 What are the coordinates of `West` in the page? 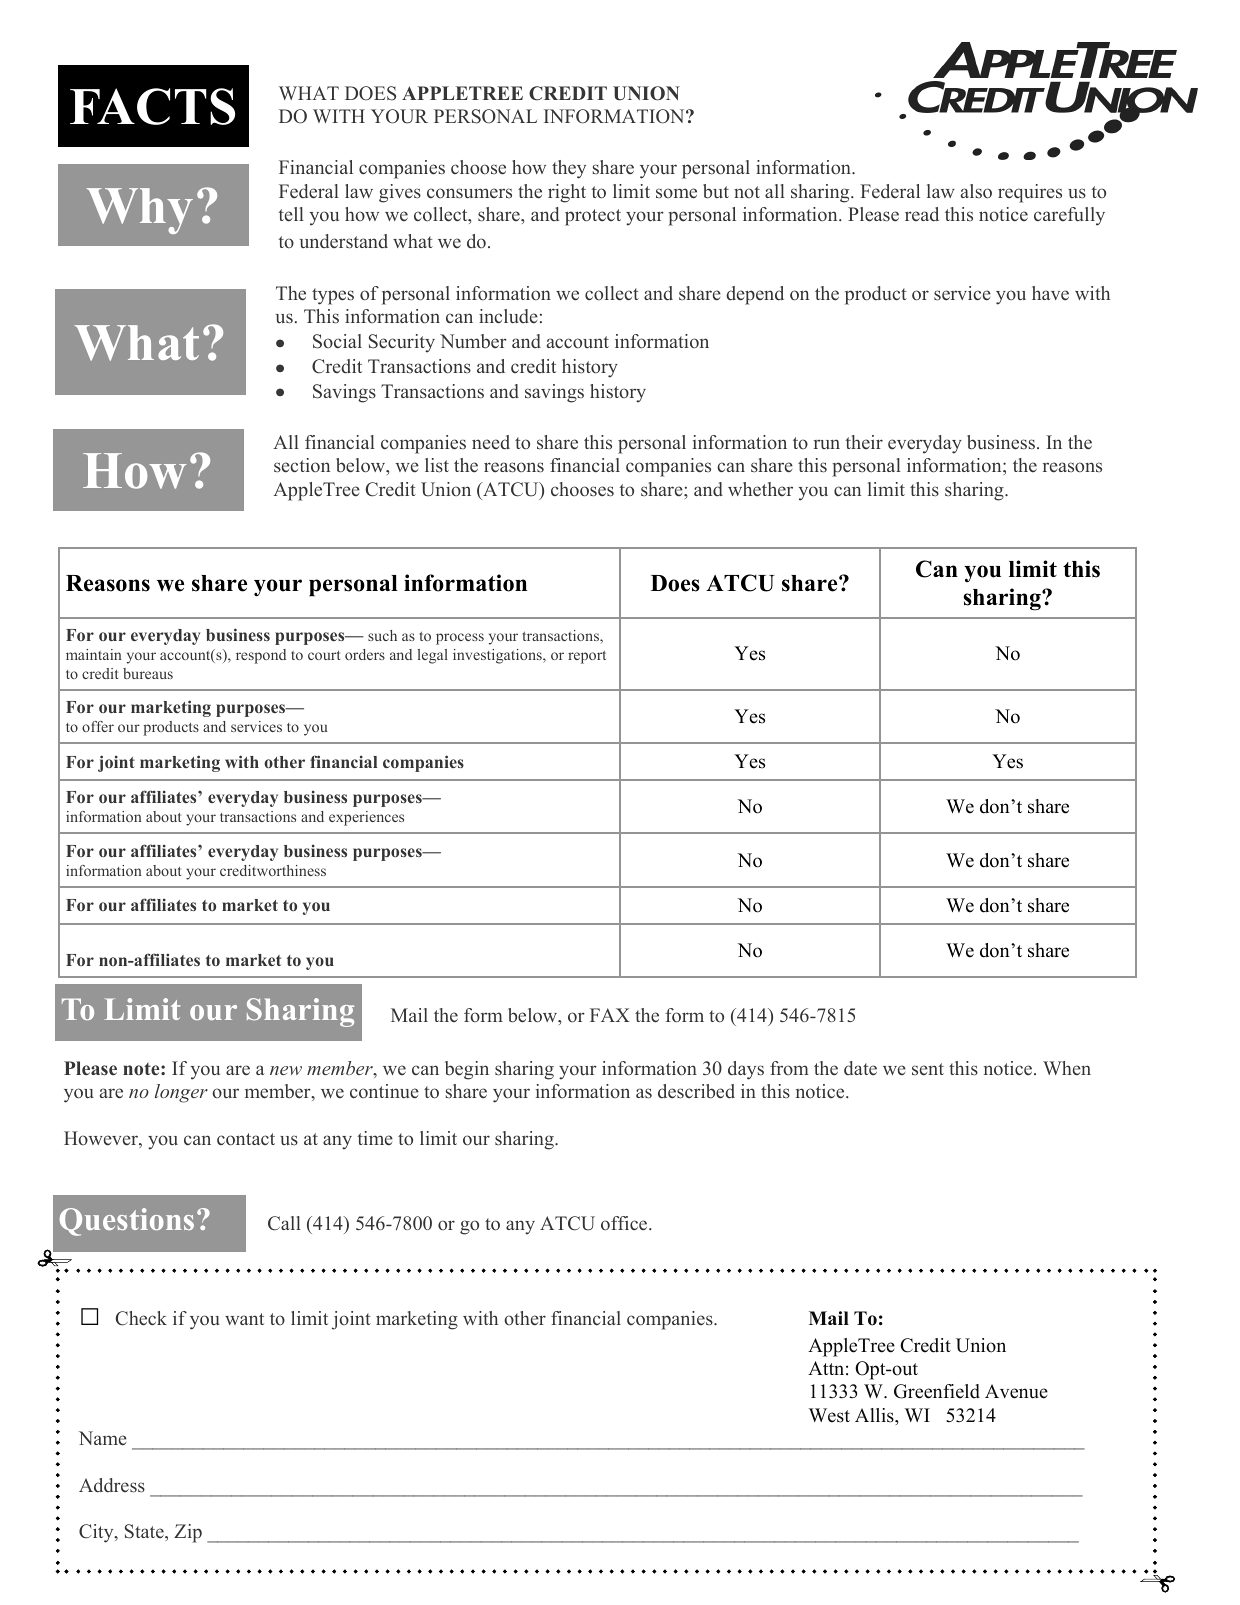 It's located at (829, 1415).
